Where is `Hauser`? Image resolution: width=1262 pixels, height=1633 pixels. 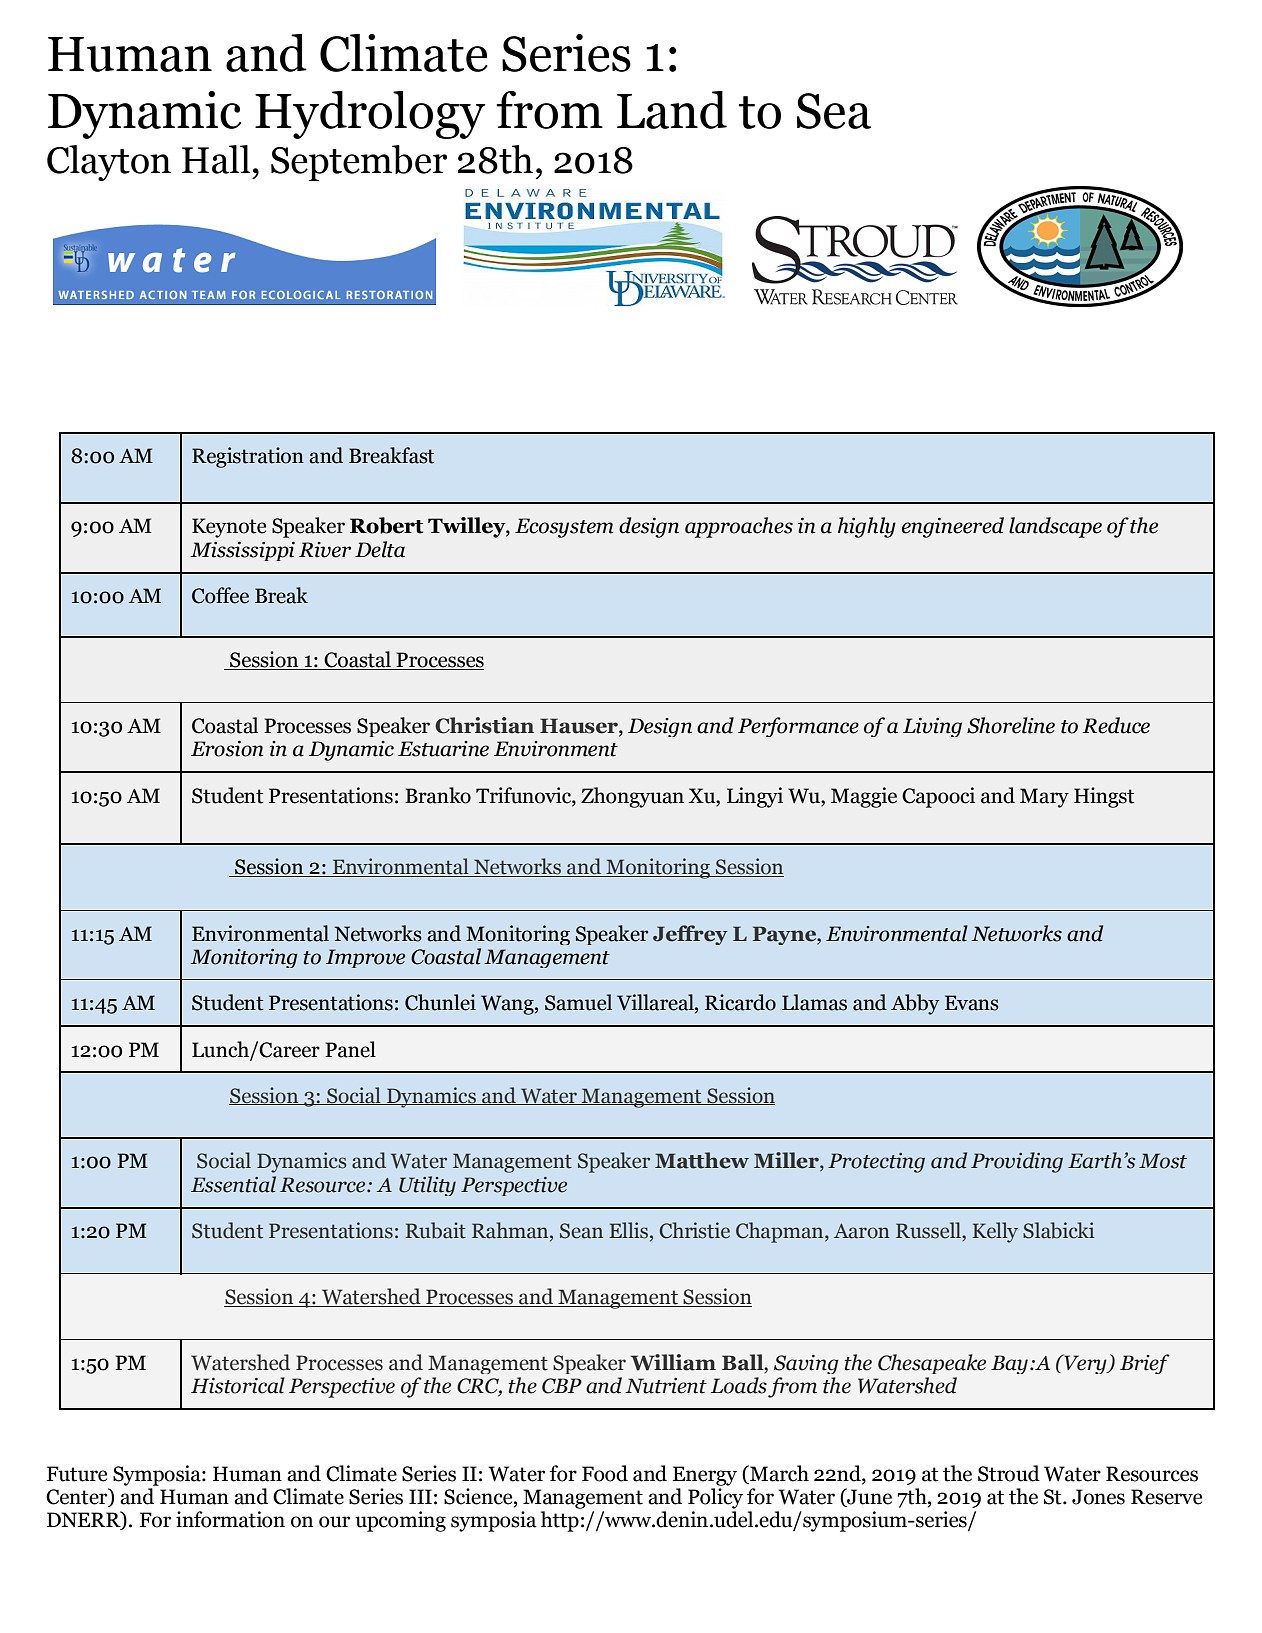
Hauser is located at coordinates (580, 727).
